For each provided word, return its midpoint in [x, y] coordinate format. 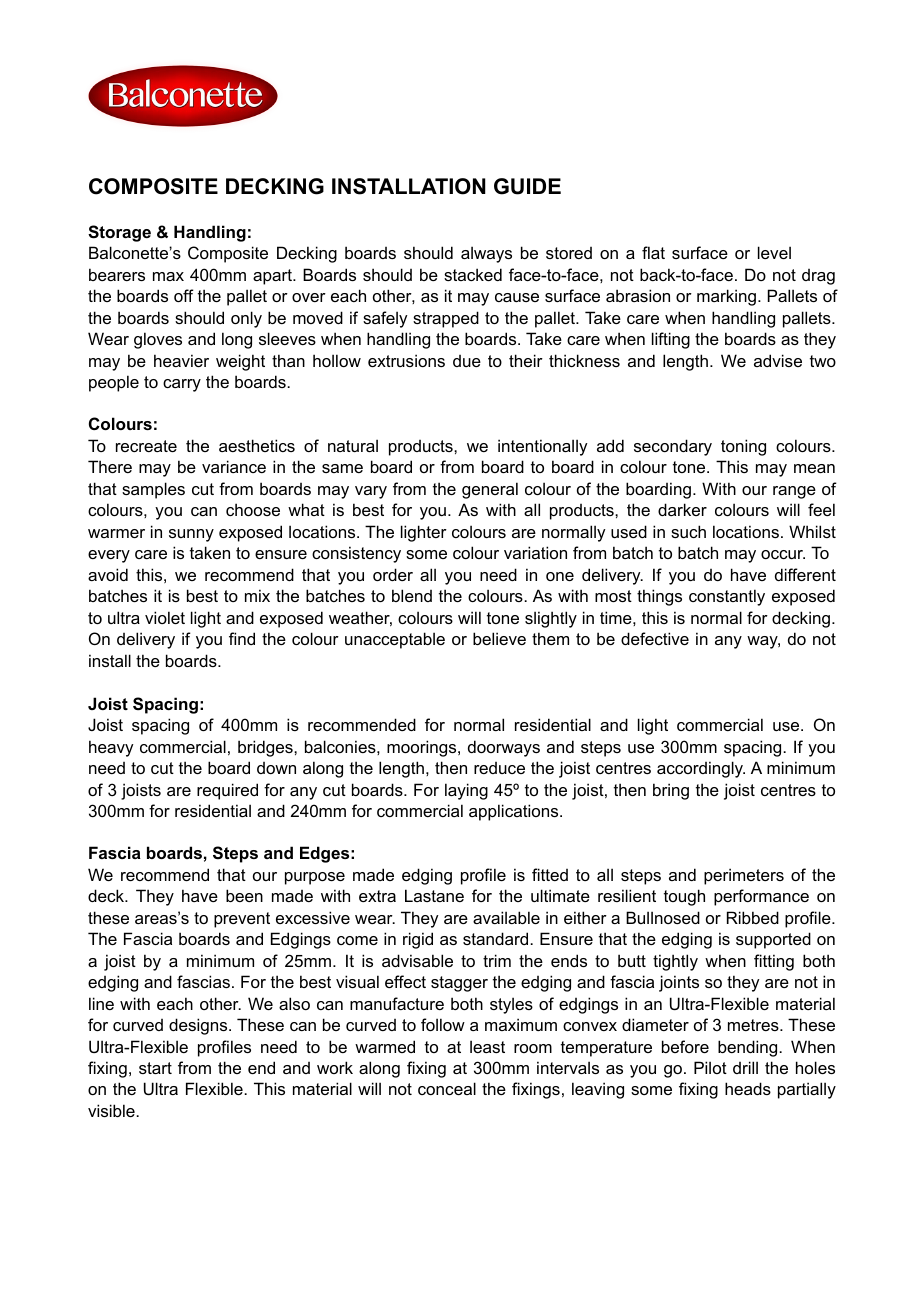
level [774, 252]
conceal [447, 1088]
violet [165, 617]
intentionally [543, 447]
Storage [119, 233]
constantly [727, 597]
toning [743, 447]
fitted [550, 874]
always [486, 254]
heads [748, 1088]
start [155, 1068]
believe [499, 638]
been [244, 895]
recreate [146, 446]
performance [761, 897]
